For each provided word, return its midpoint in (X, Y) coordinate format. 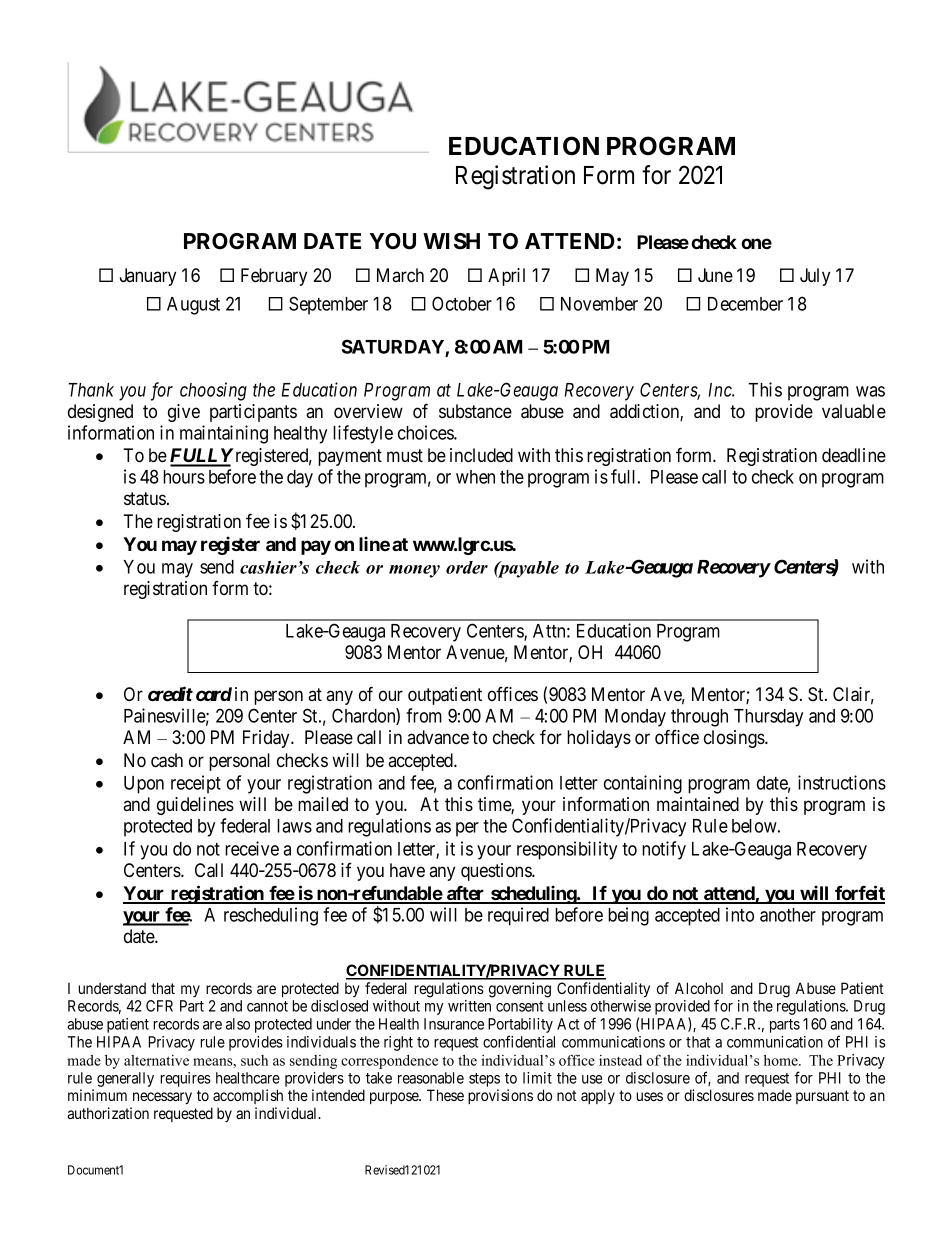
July (815, 277)
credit (170, 694)
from (424, 715)
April (506, 277)
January (148, 277)
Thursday (768, 718)
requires (186, 1079)
